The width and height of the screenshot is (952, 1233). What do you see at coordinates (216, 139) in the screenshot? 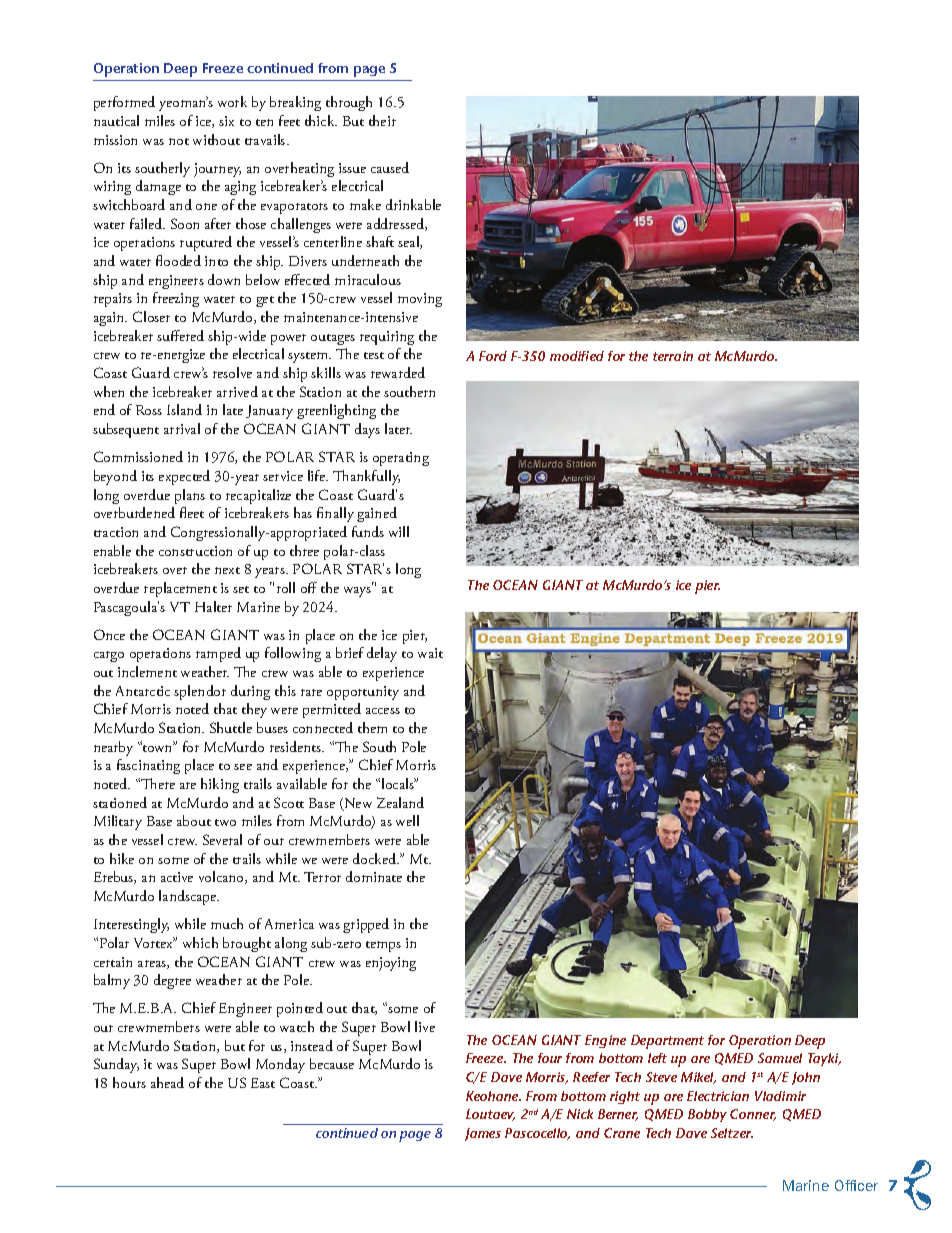
I see `without` at bounding box center [216, 139].
